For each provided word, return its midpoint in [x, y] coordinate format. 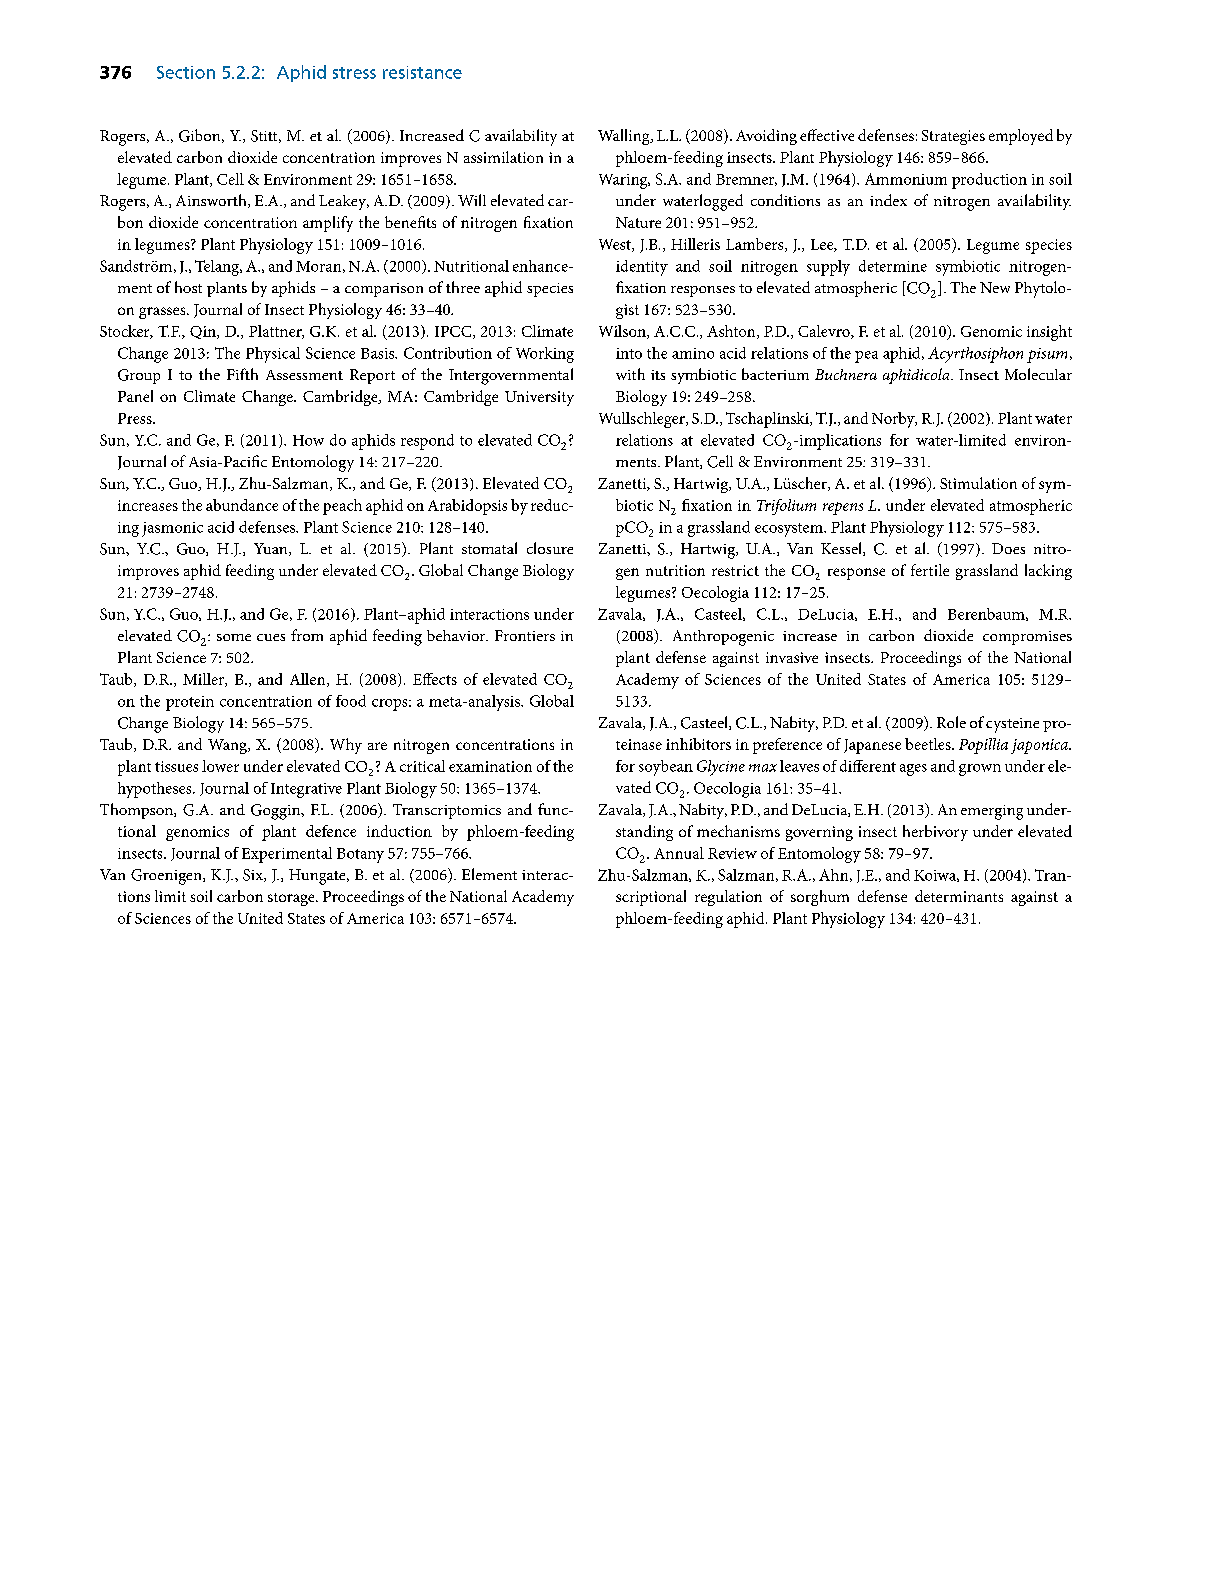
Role [951, 722]
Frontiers [525, 635]
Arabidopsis [467, 507]
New [995, 287]
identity [642, 268]
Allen [309, 680]
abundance [242, 505]
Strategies [953, 137]
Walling [625, 137]
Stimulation [978, 483]
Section [186, 72]
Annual [679, 853]
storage [292, 899]
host [188, 287]
